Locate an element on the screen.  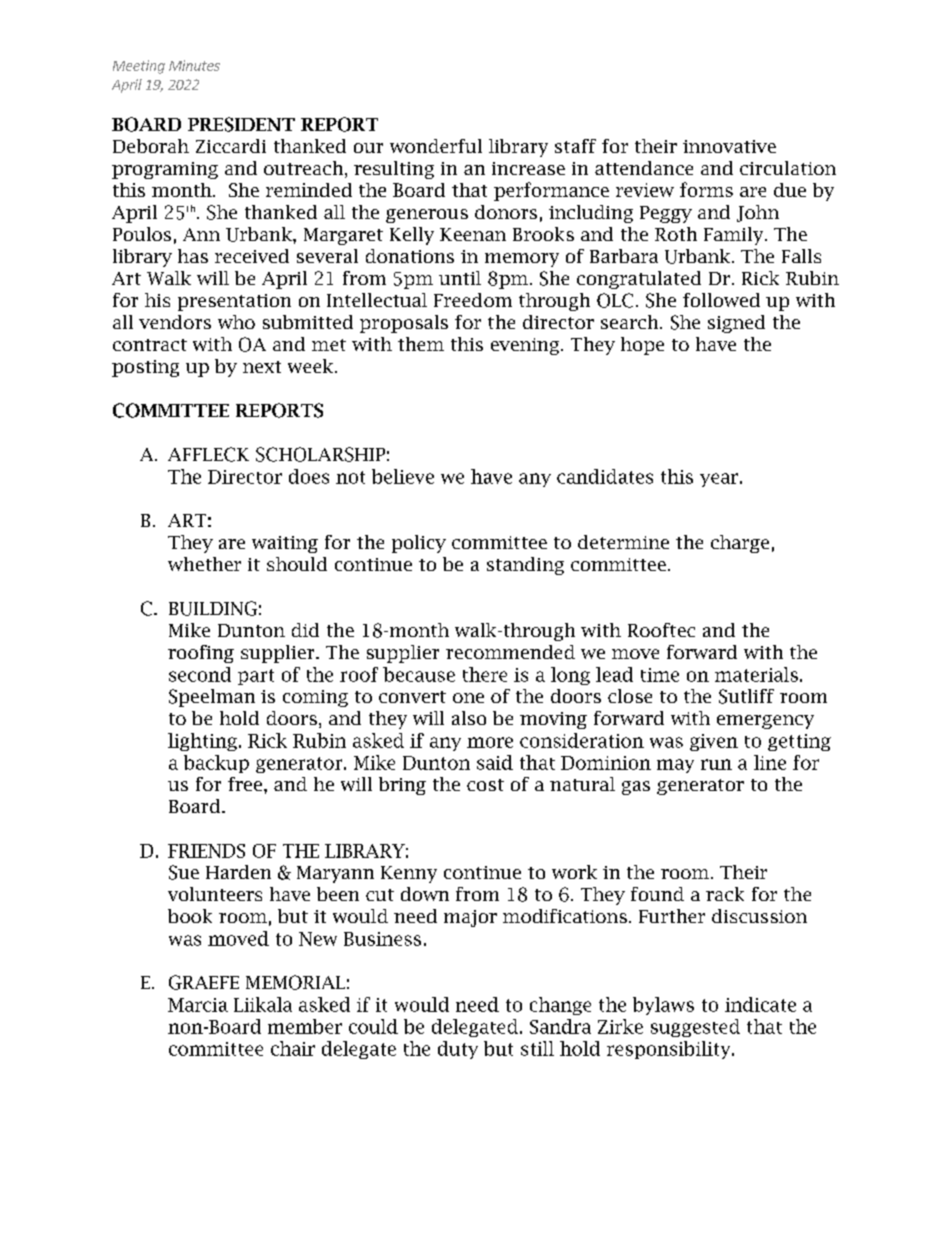
FRIENDS is located at coordinates (206, 851).
